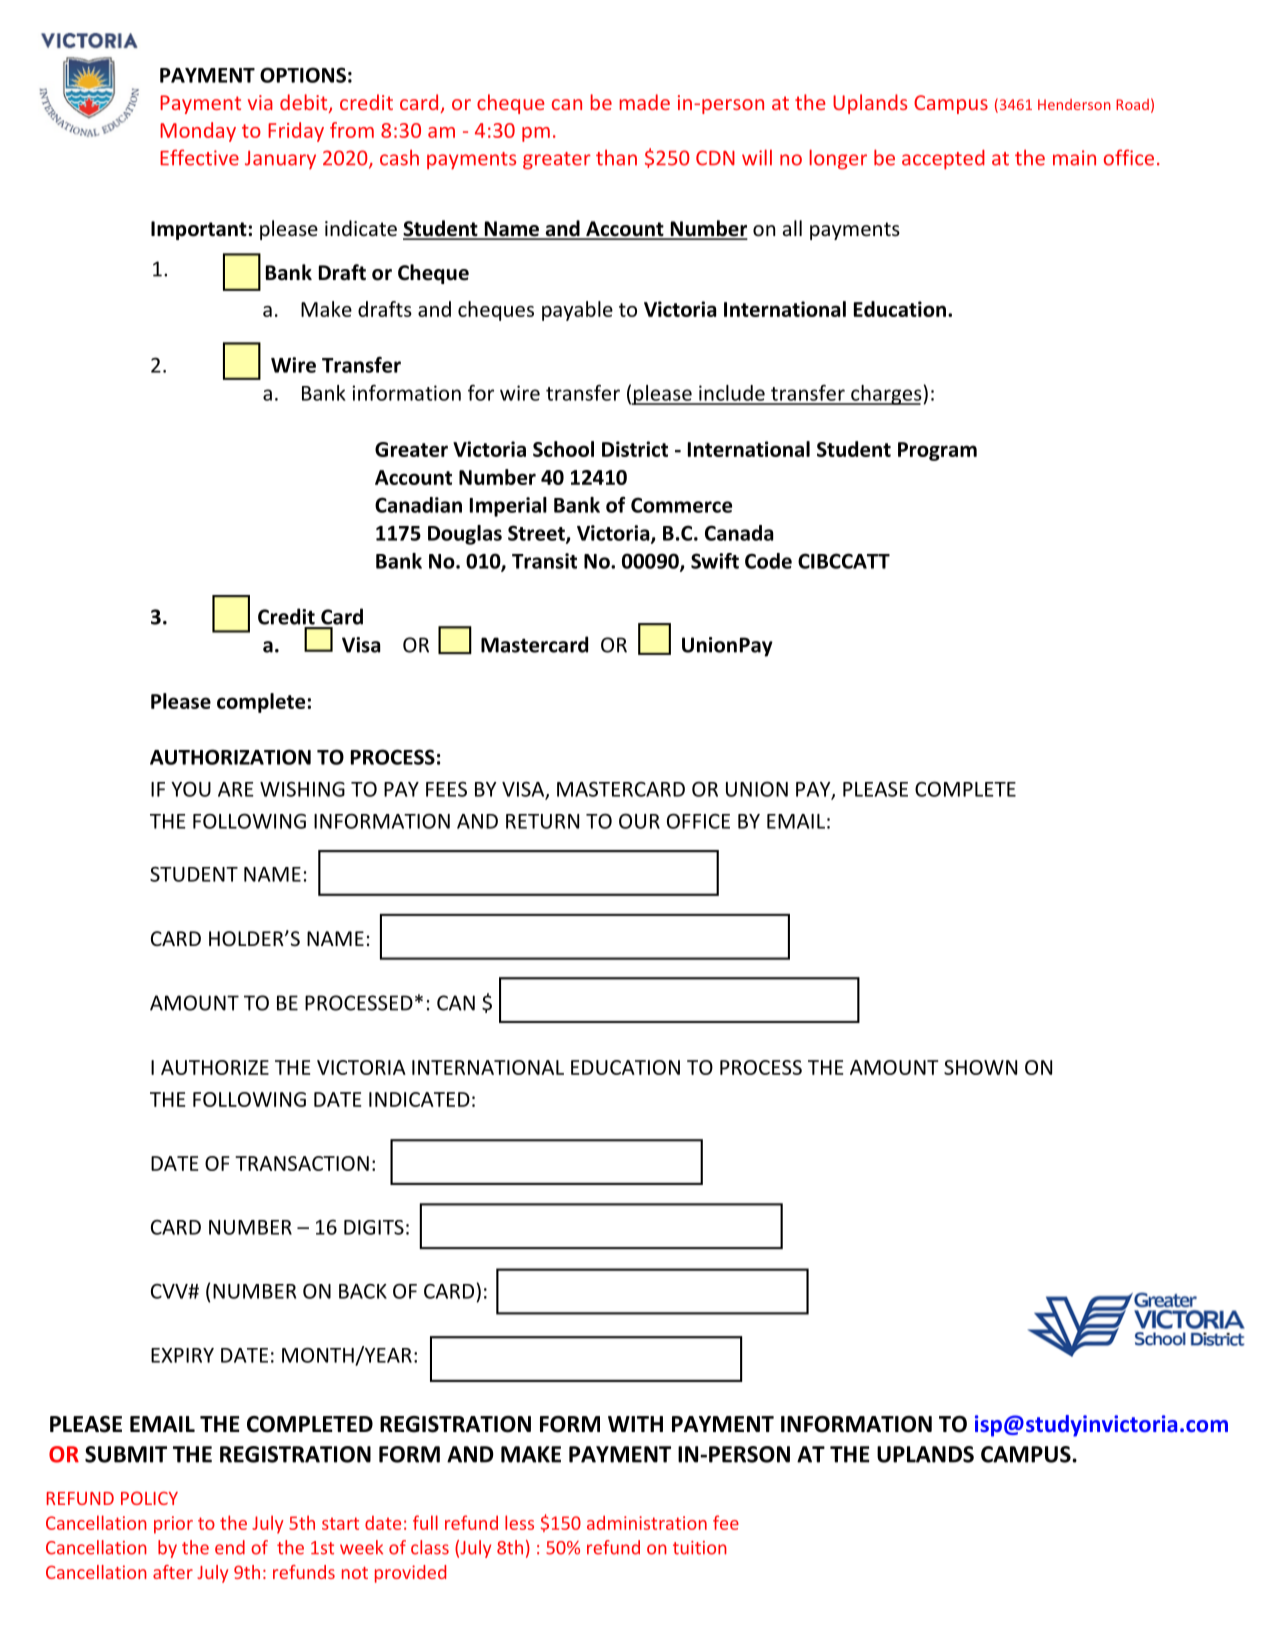 The width and height of the image is (1274, 1649). What do you see at coordinates (1074, 104) in the image?
I see `Henderson` at bounding box center [1074, 104].
